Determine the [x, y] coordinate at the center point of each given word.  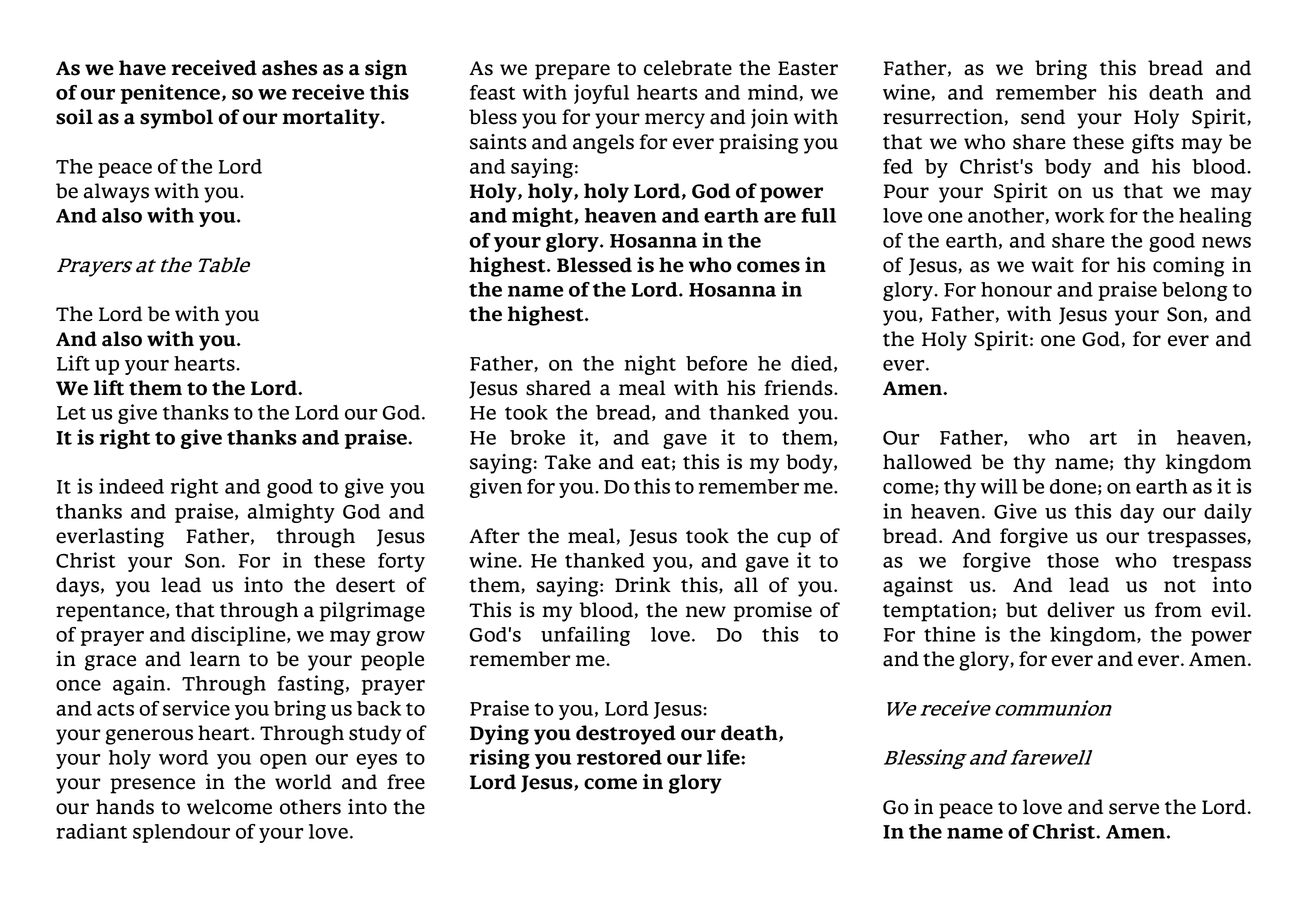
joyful [601, 94]
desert [365, 585]
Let [71, 413]
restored [619, 757]
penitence [170, 94]
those [1073, 560]
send [1043, 117]
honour [1016, 289]
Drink [643, 584]
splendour [181, 833]
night [650, 365]
